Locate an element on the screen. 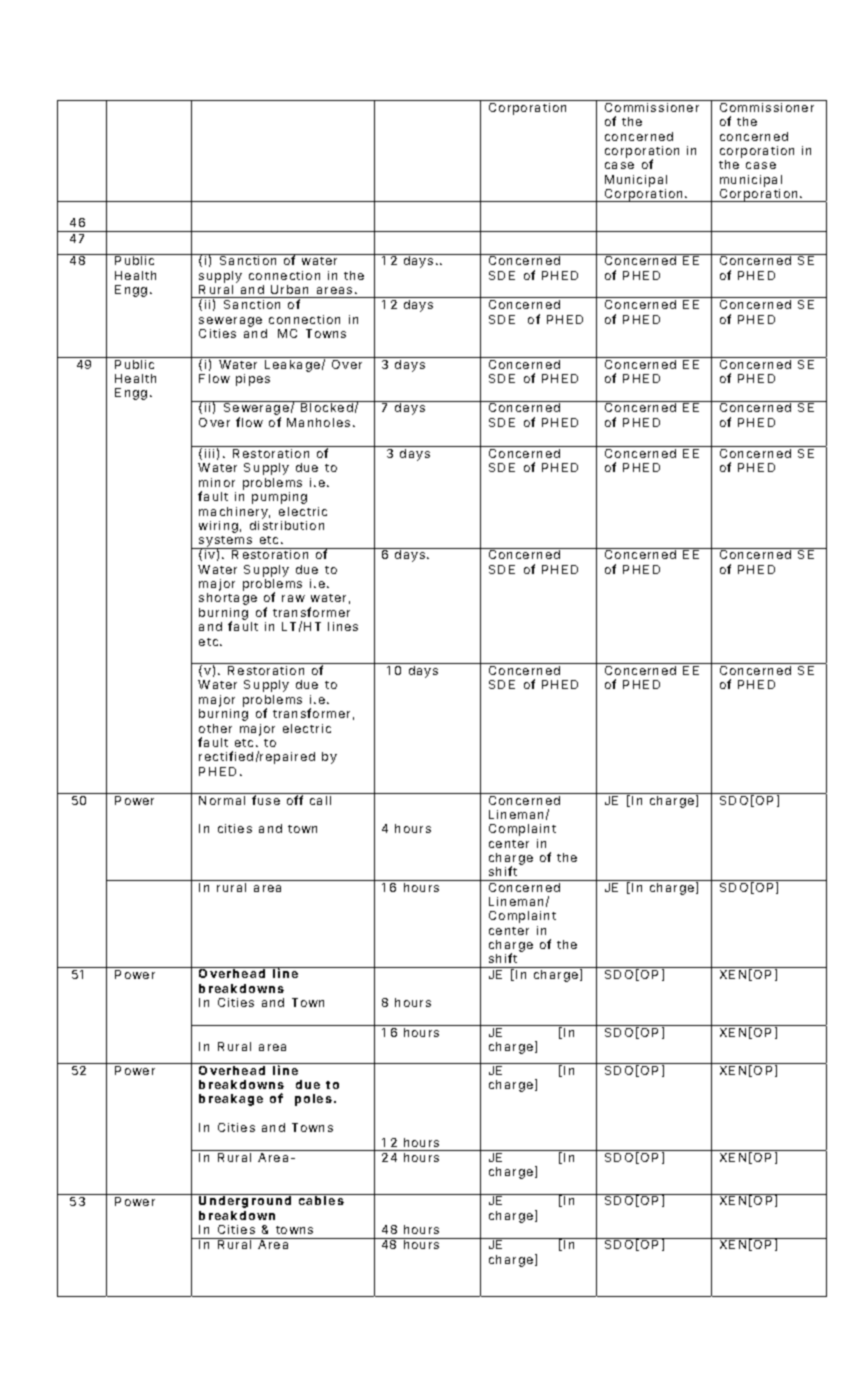 The width and height of the screenshot is (849, 1400). fuse is located at coordinates (266, 800).
